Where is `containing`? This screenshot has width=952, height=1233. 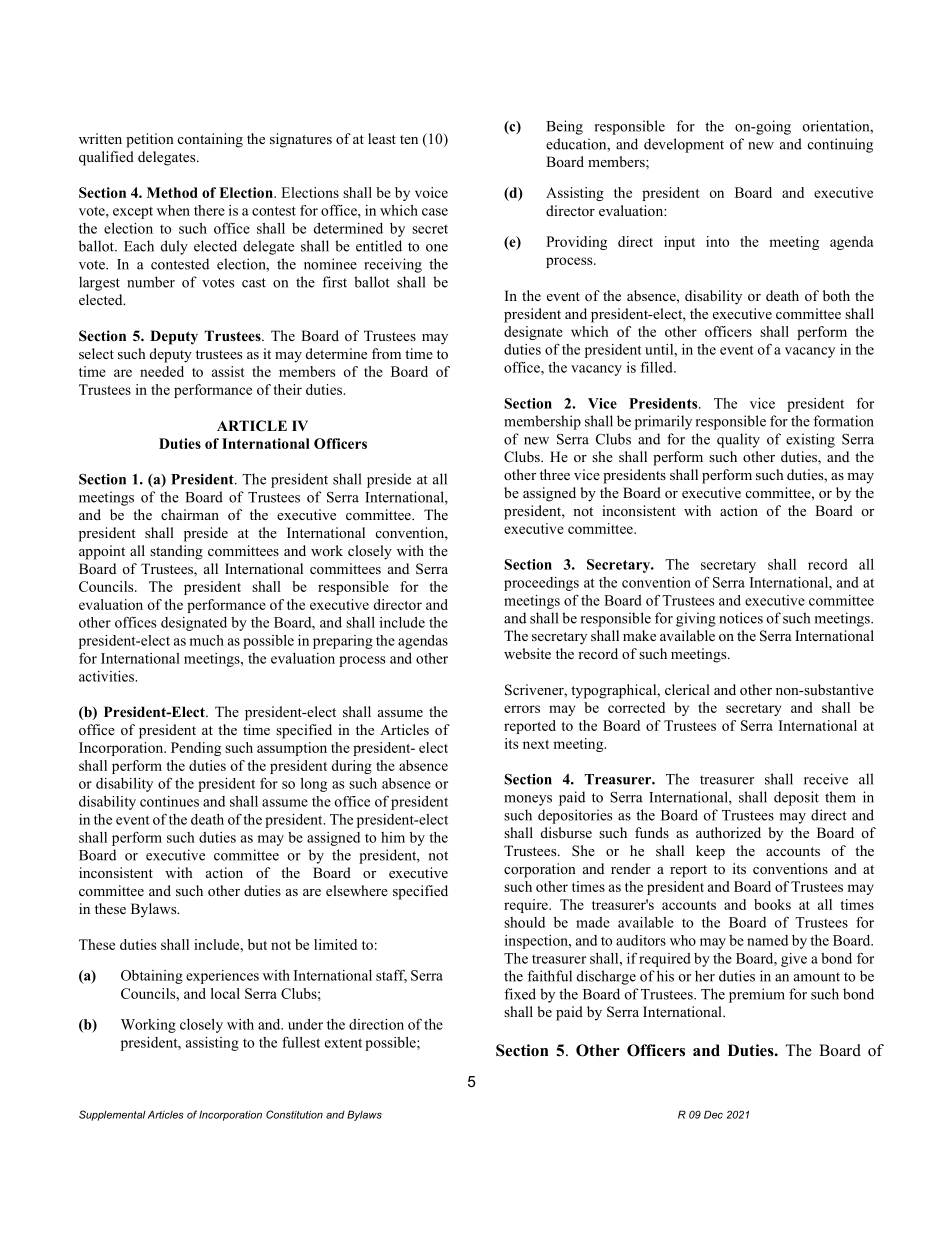
containing is located at coordinates (210, 140).
